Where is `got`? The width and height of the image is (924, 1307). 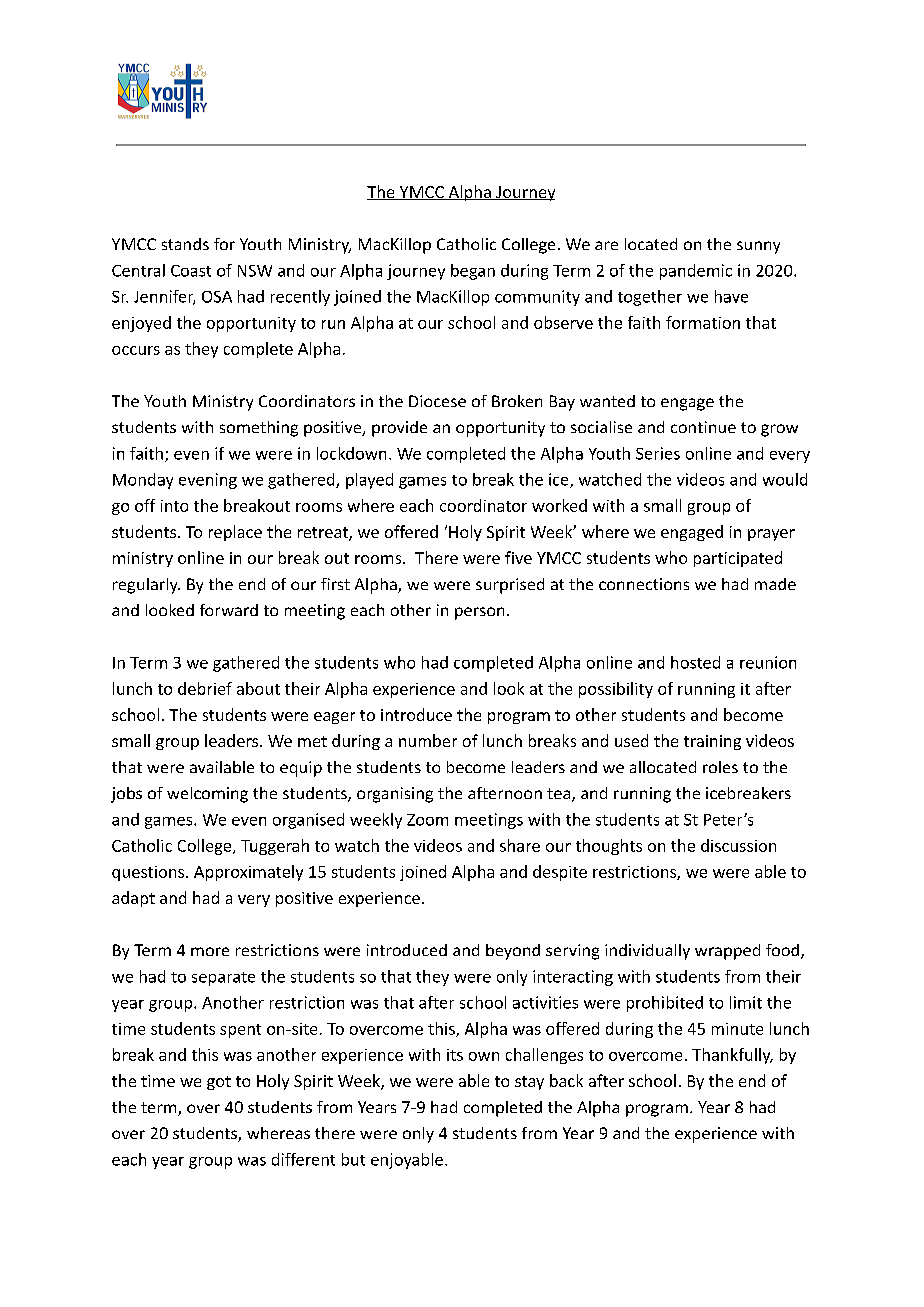
got is located at coordinates (219, 1083).
